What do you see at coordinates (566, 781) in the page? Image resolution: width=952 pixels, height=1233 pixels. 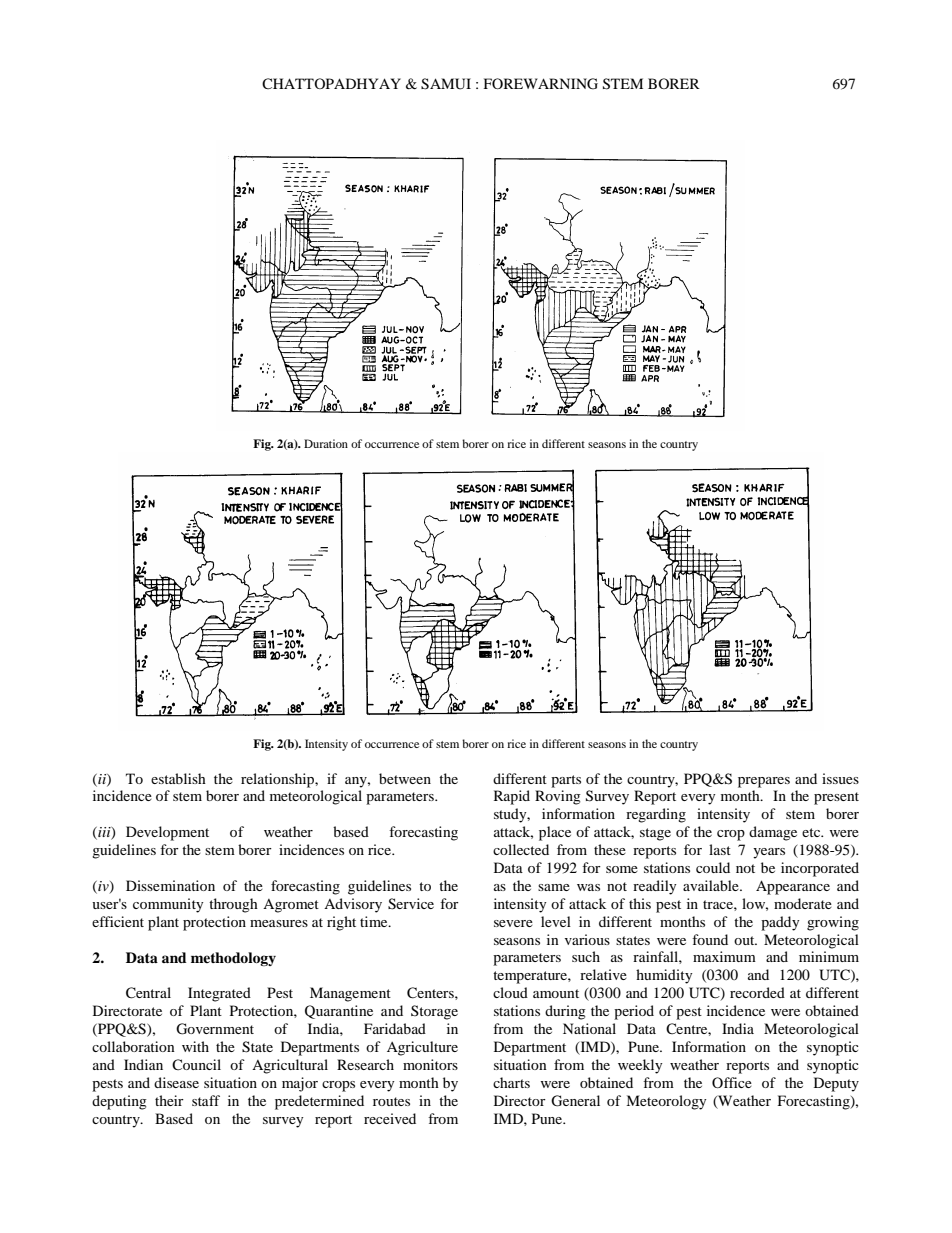 I see `parts` at bounding box center [566, 781].
